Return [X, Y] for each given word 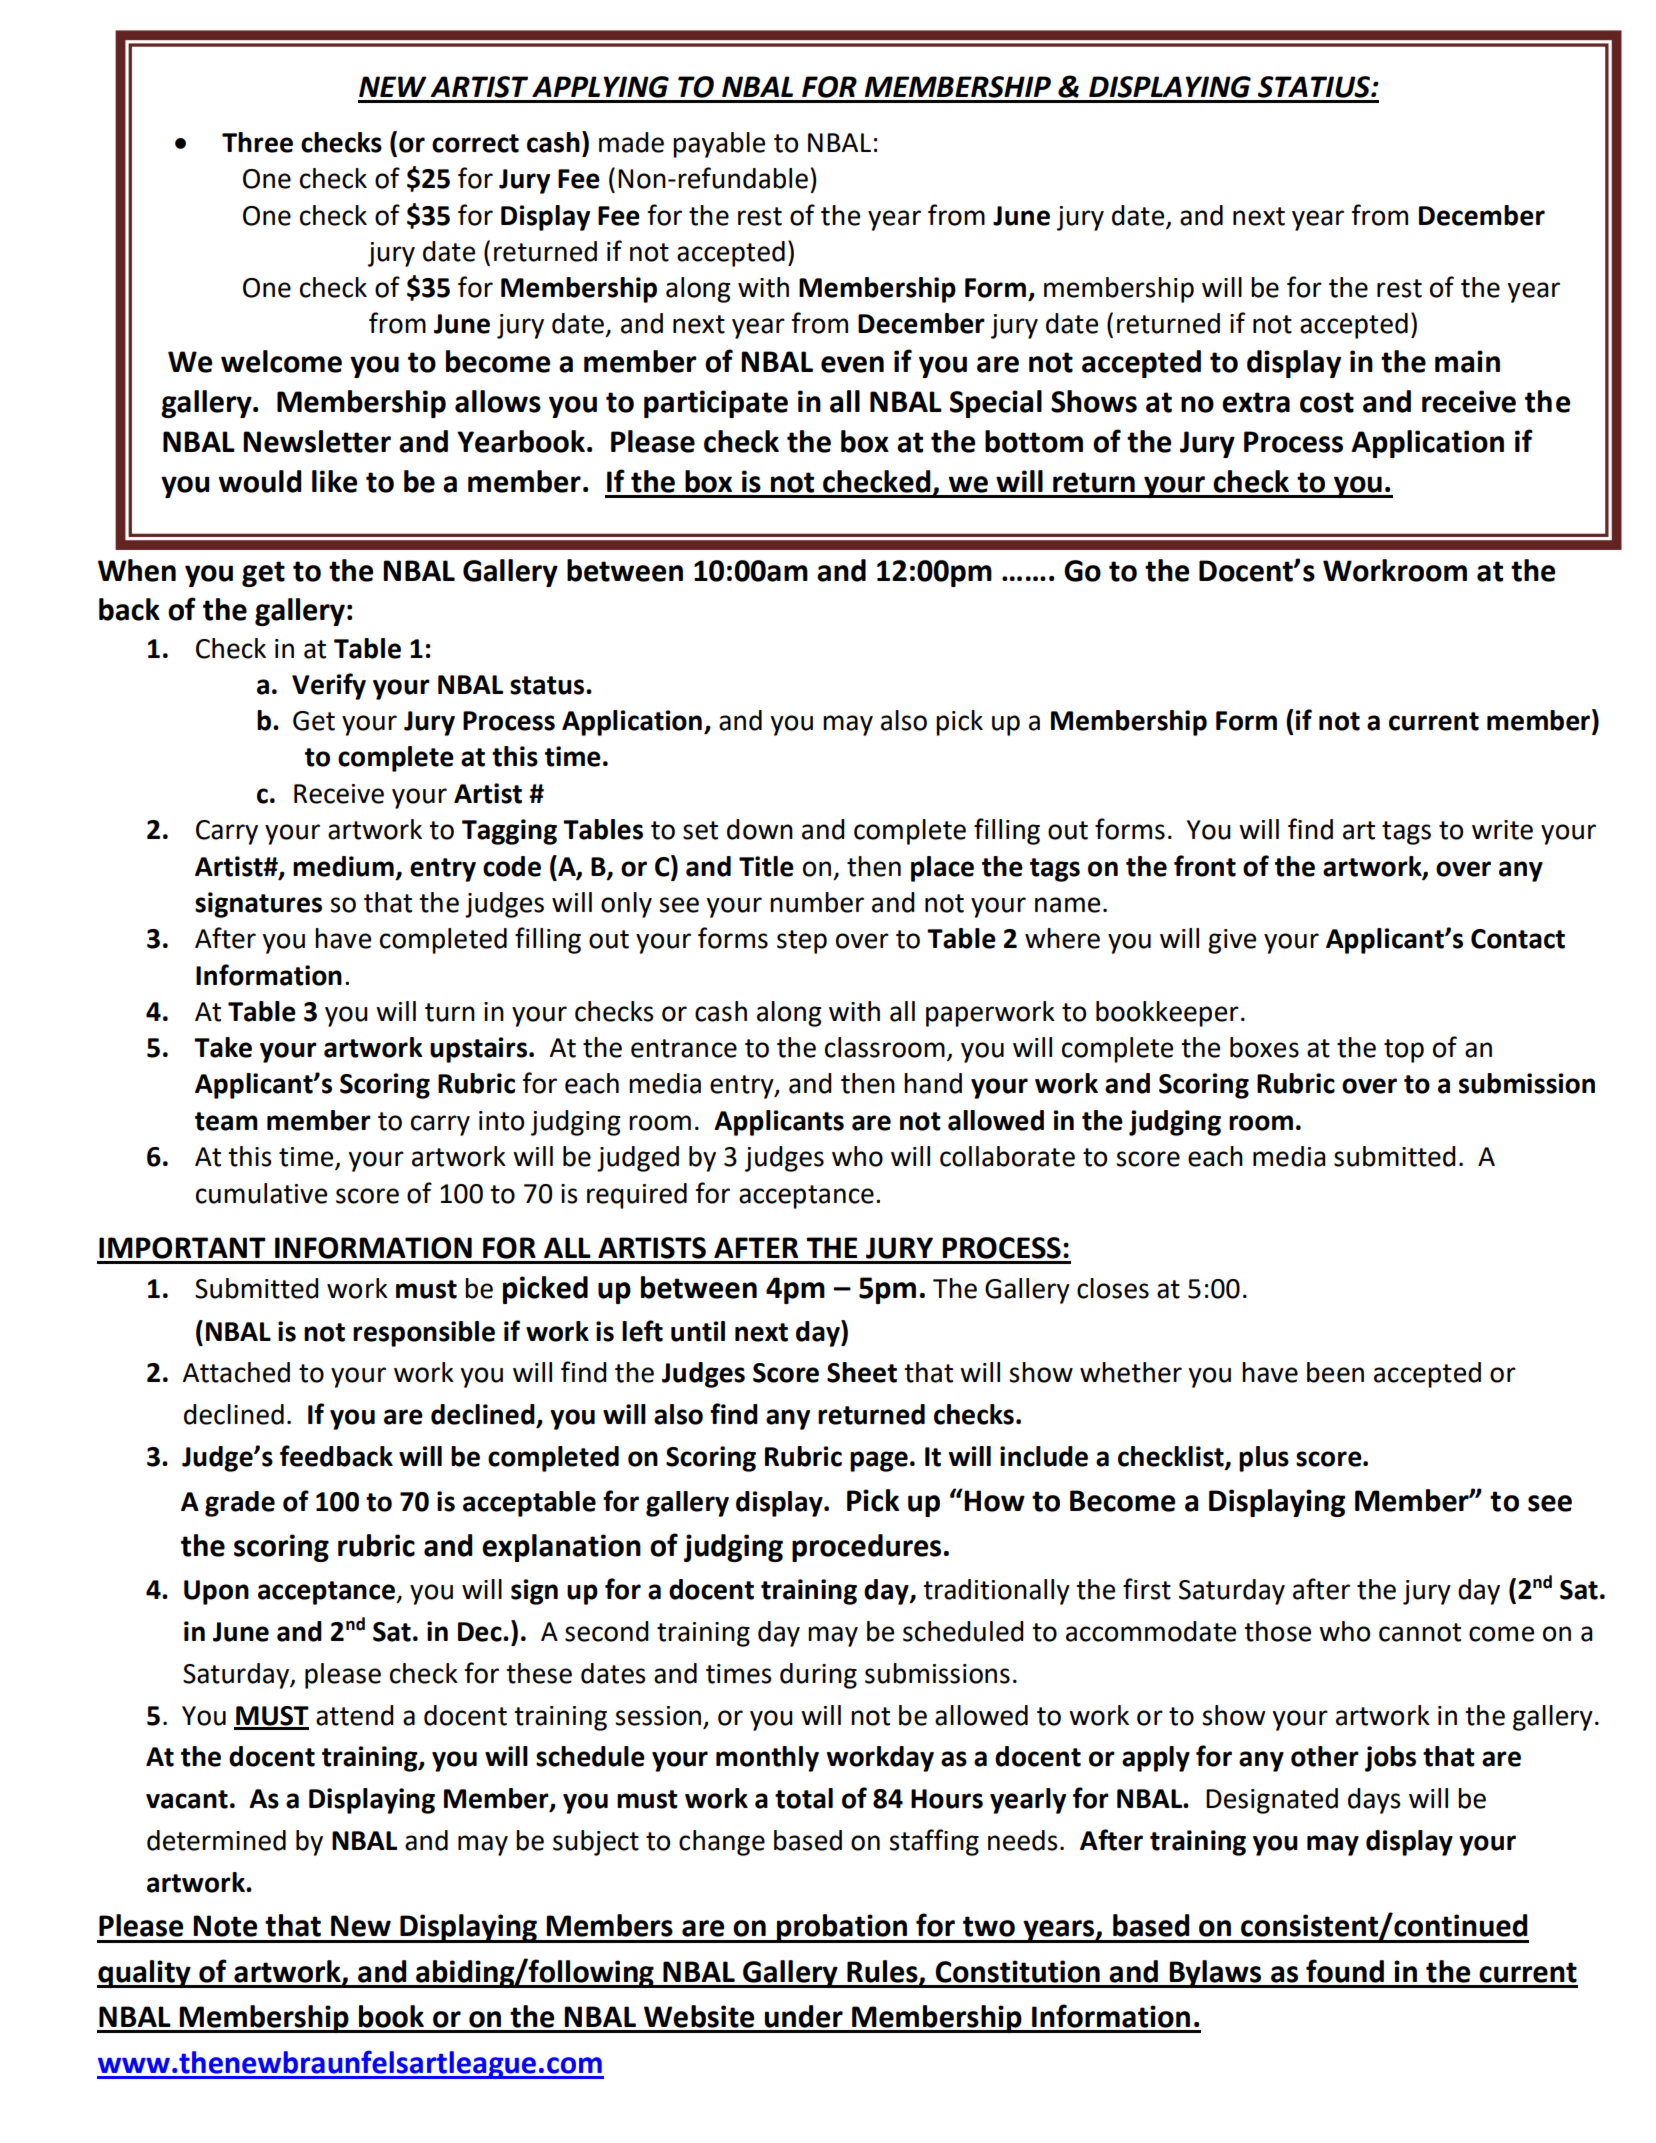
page [879, 1461]
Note [225, 1926]
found [1345, 1971]
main [1467, 361]
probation [842, 1928]
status [548, 685]
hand [933, 1083]
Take [223, 1047]
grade [240, 1504]
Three [257, 142]
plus [1264, 1459]
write [1502, 830]
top [1404, 1051]
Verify [329, 686]
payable [719, 145]
